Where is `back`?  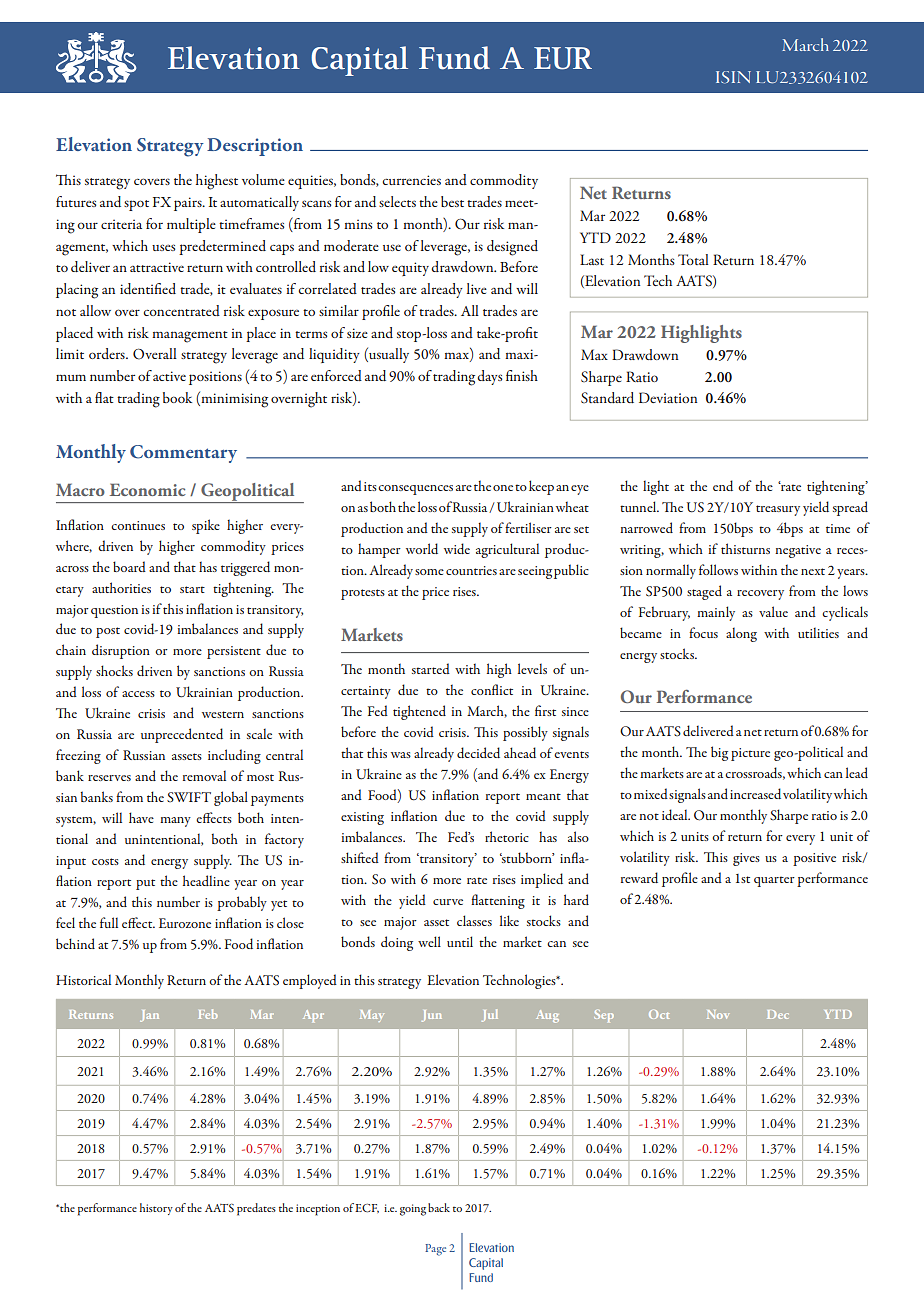 back is located at coordinates (439, 1207).
